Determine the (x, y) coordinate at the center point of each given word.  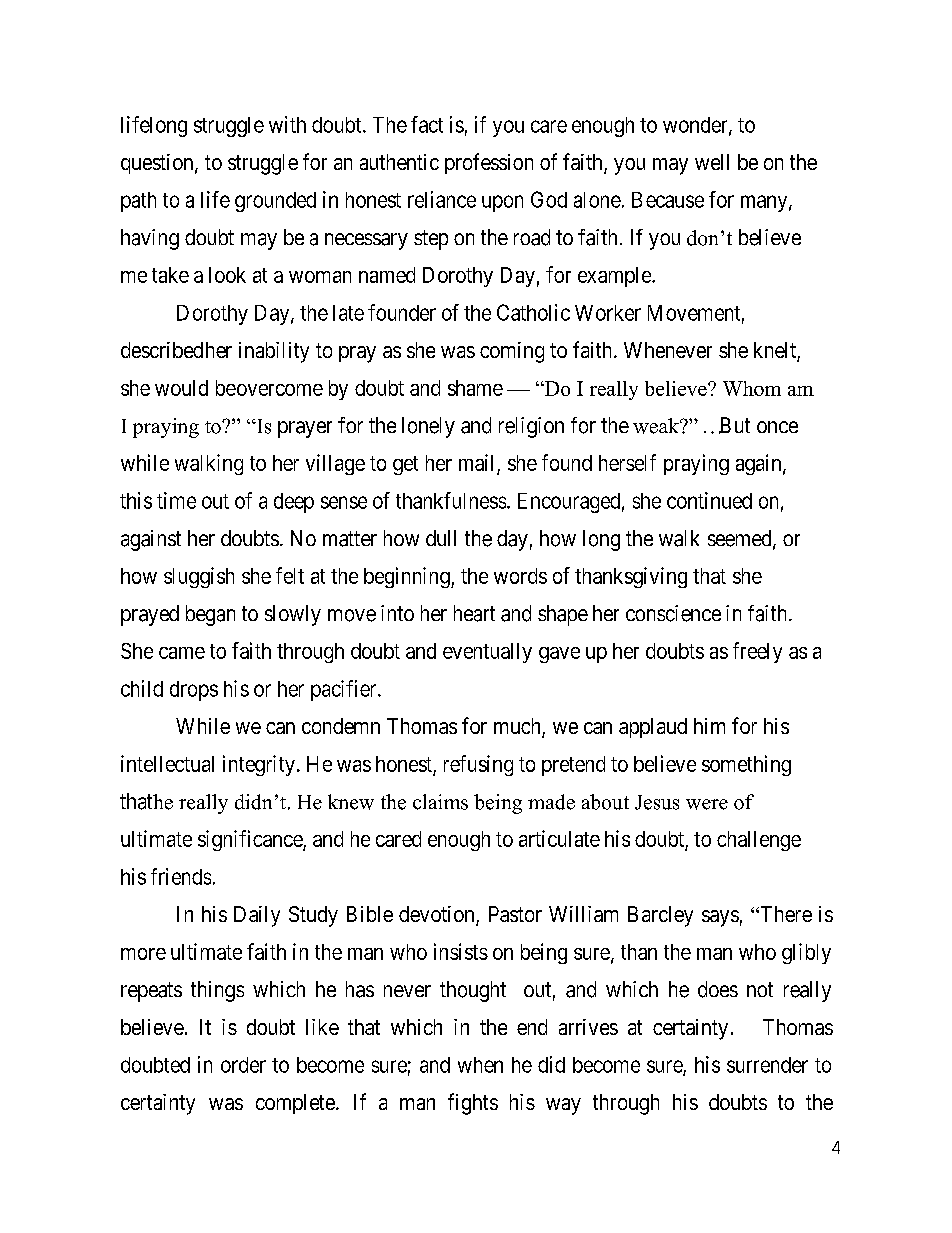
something (746, 765)
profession (489, 163)
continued (709, 500)
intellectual (167, 763)
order (243, 1065)
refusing (478, 765)
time (176, 500)
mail (478, 464)
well (712, 162)
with (287, 124)
